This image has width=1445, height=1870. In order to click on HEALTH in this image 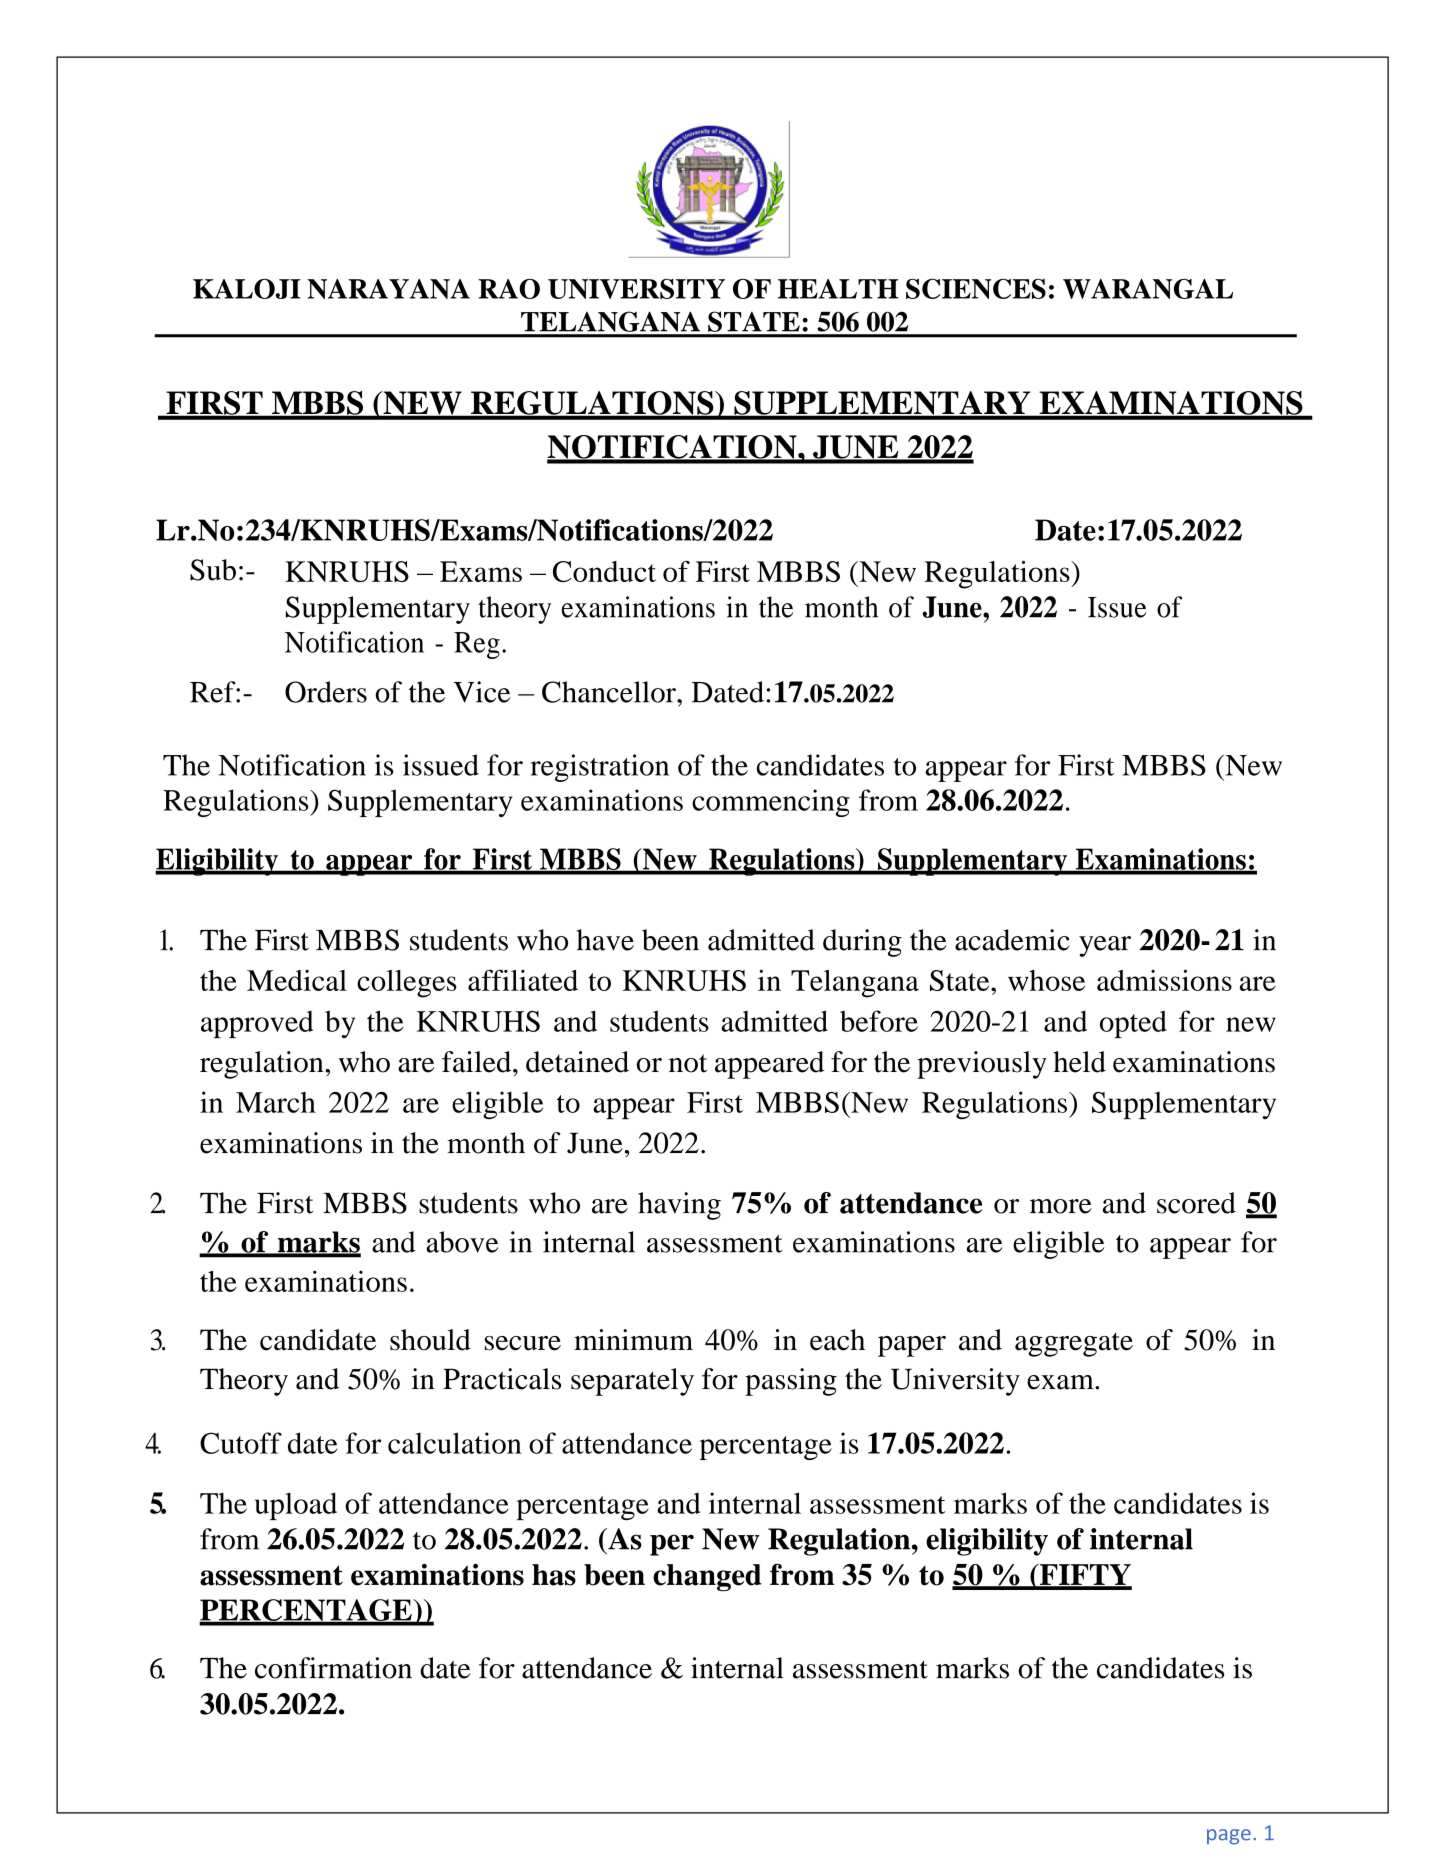, I will do `click(838, 289)`.
